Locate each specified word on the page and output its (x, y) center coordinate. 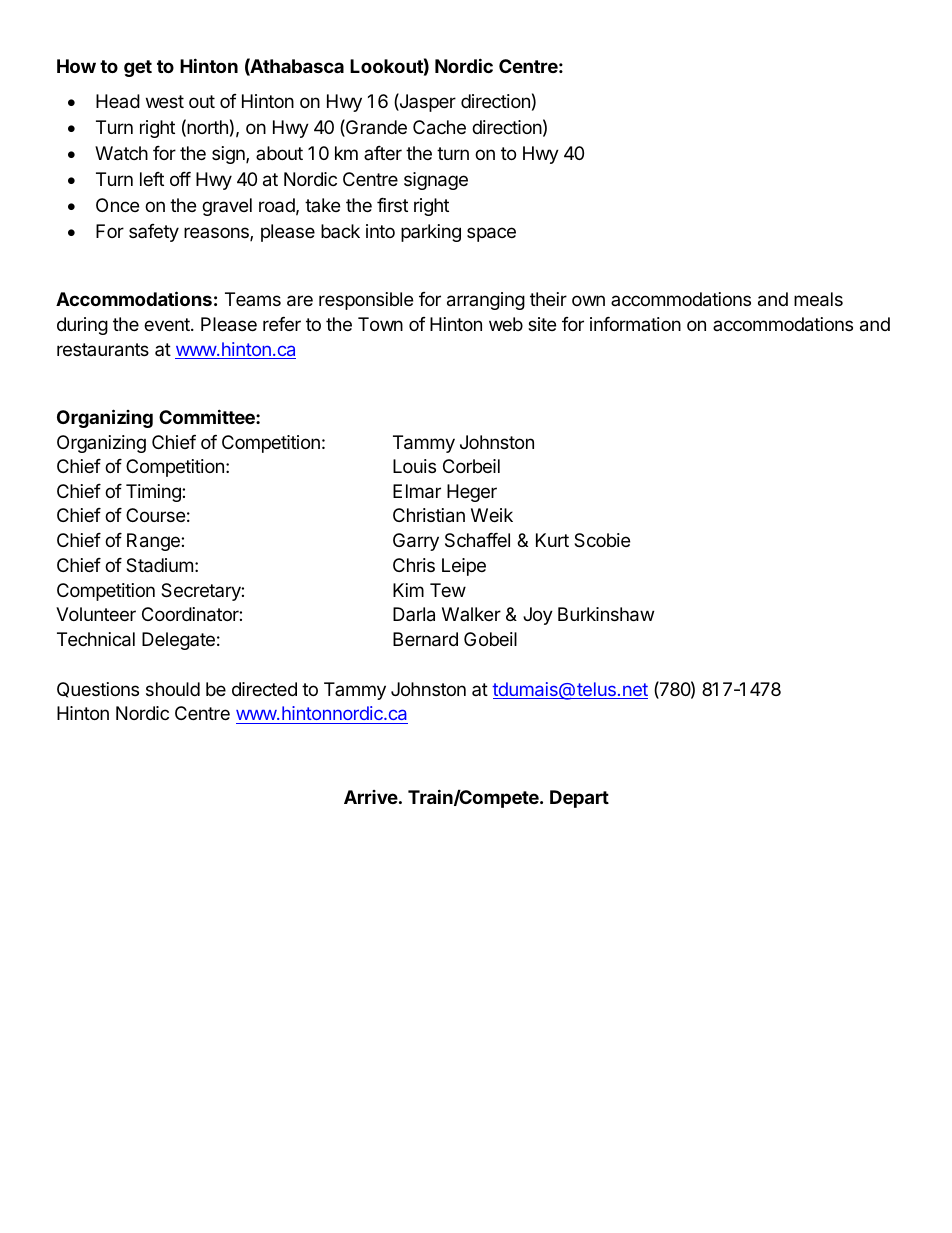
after (383, 153)
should (173, 689)
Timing (154, 493)
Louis (414, 466)
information (635, 324)
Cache (439, 127)
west (165, 101)
